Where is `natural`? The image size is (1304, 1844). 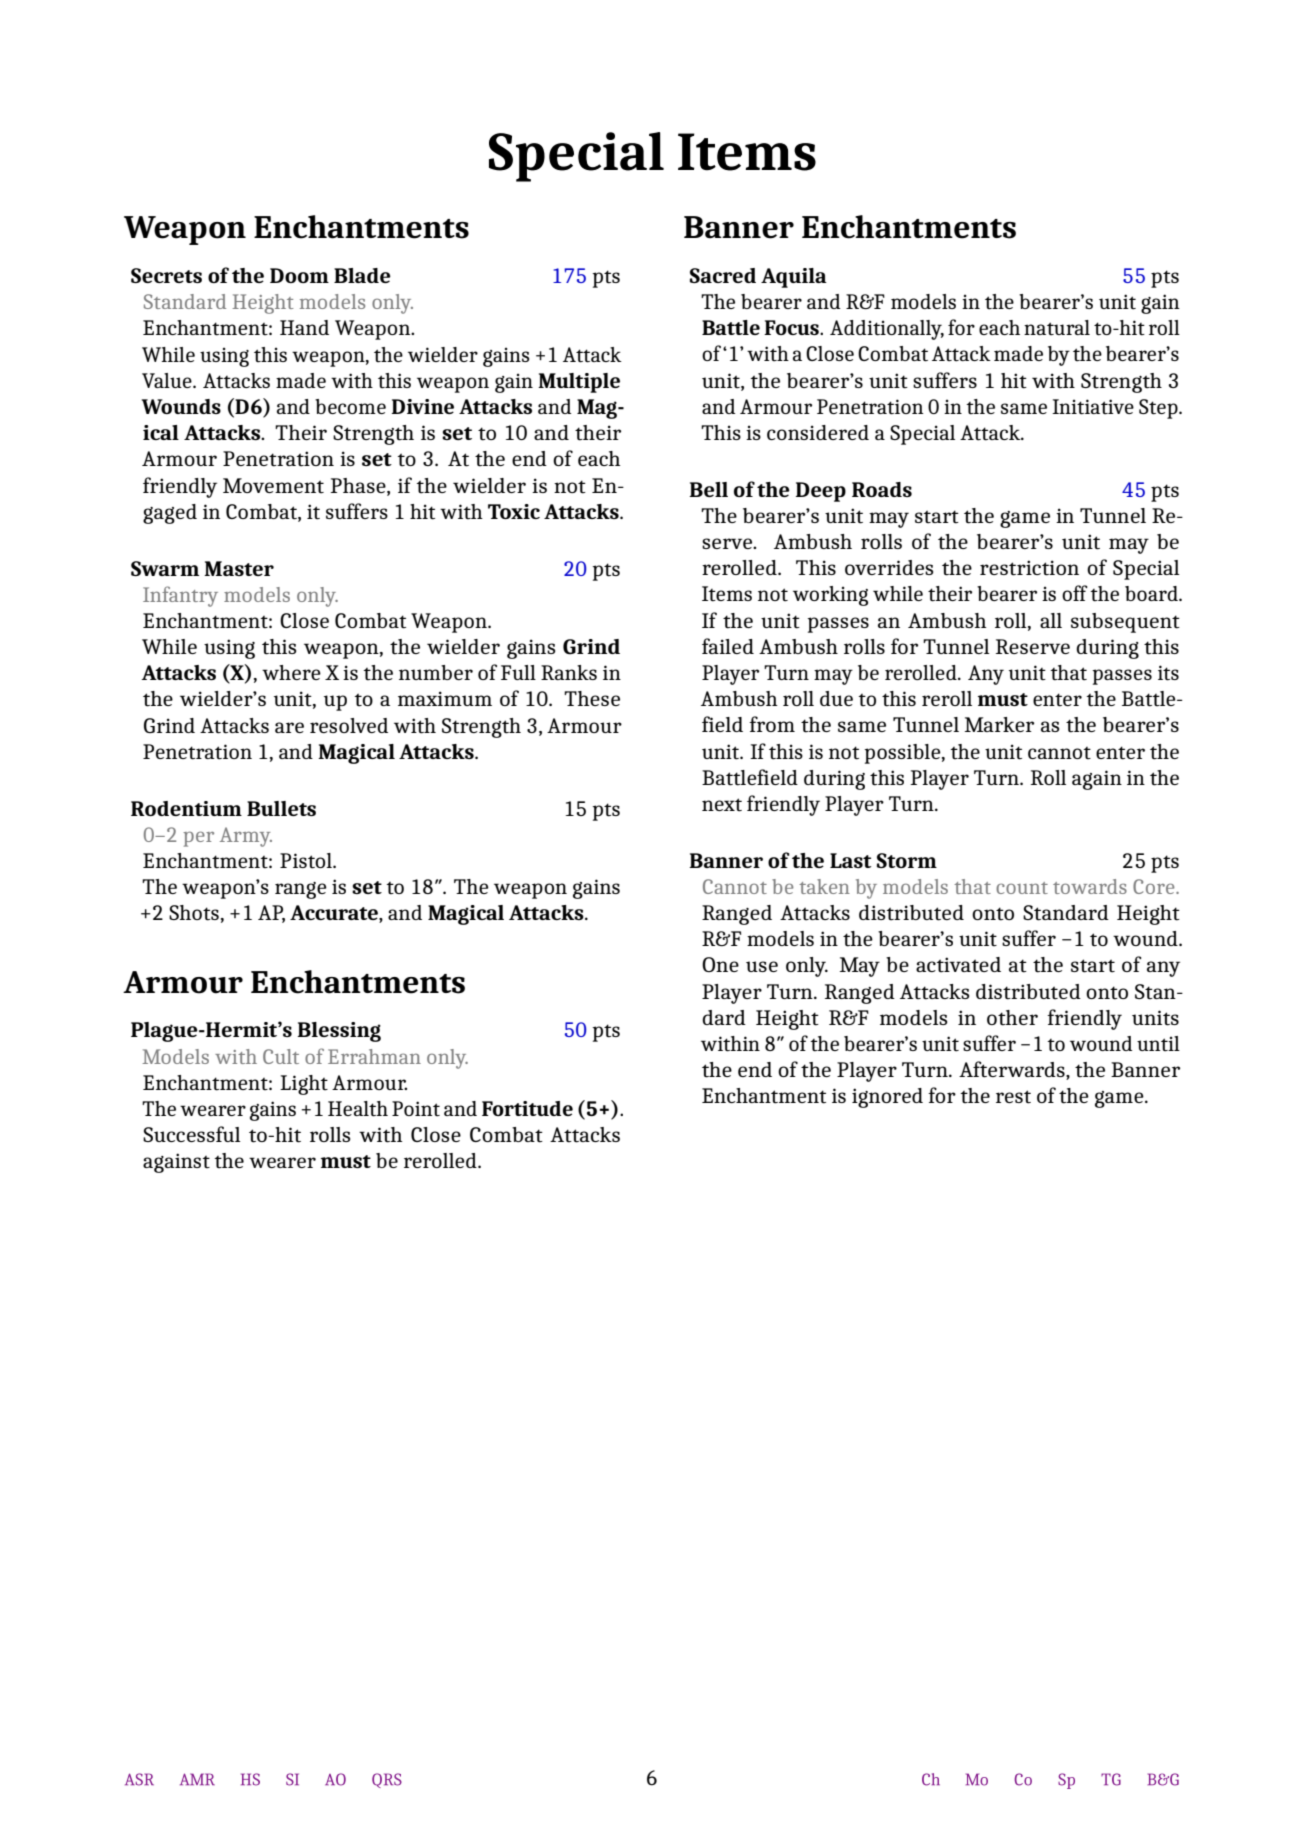
natural is located at coordinates (1057, 328).
